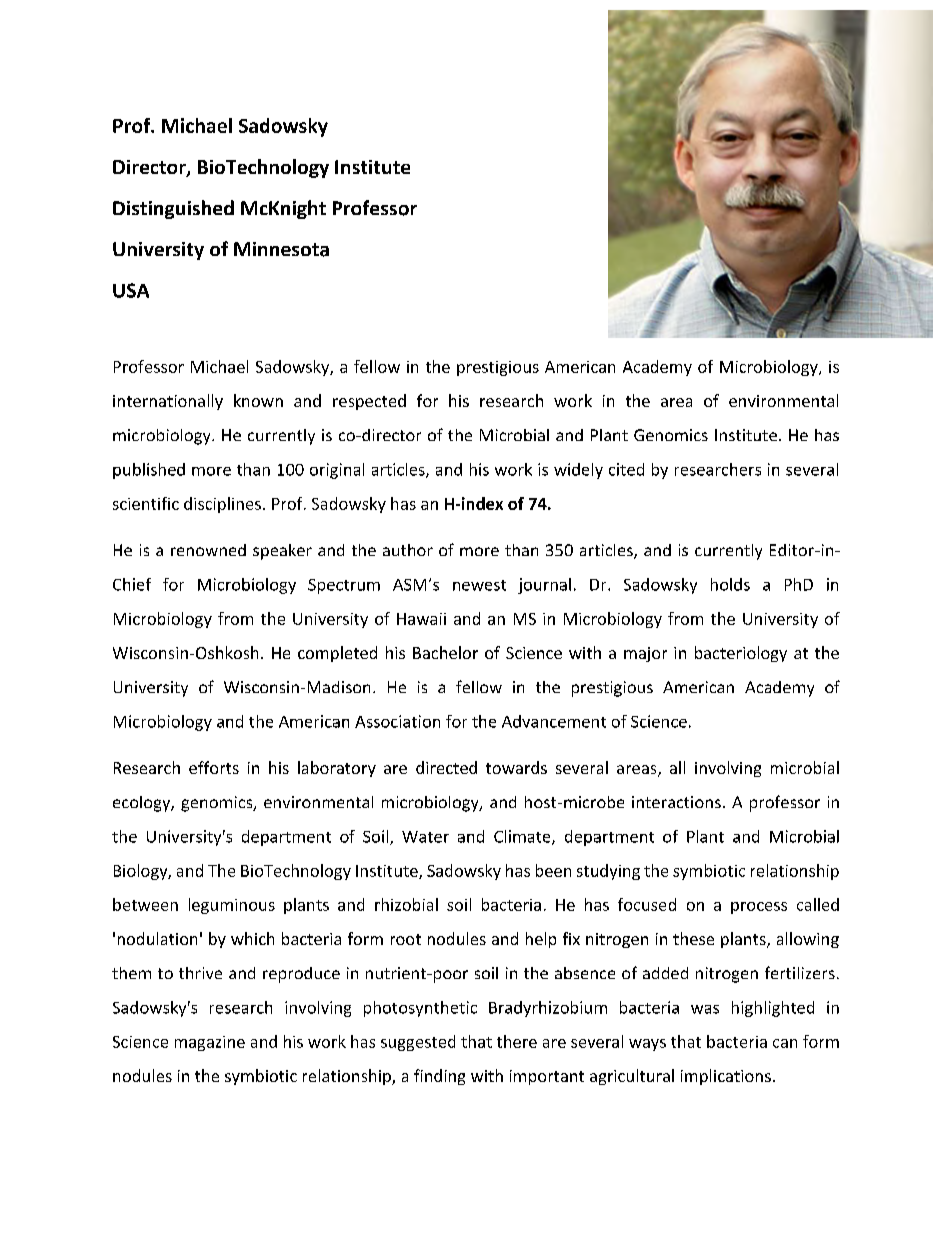 The width and height of the image is (952, 1233). What do you see at coordinates (232, 906) in the image?
I see `leguminous` at bounding box center [232, 906].
